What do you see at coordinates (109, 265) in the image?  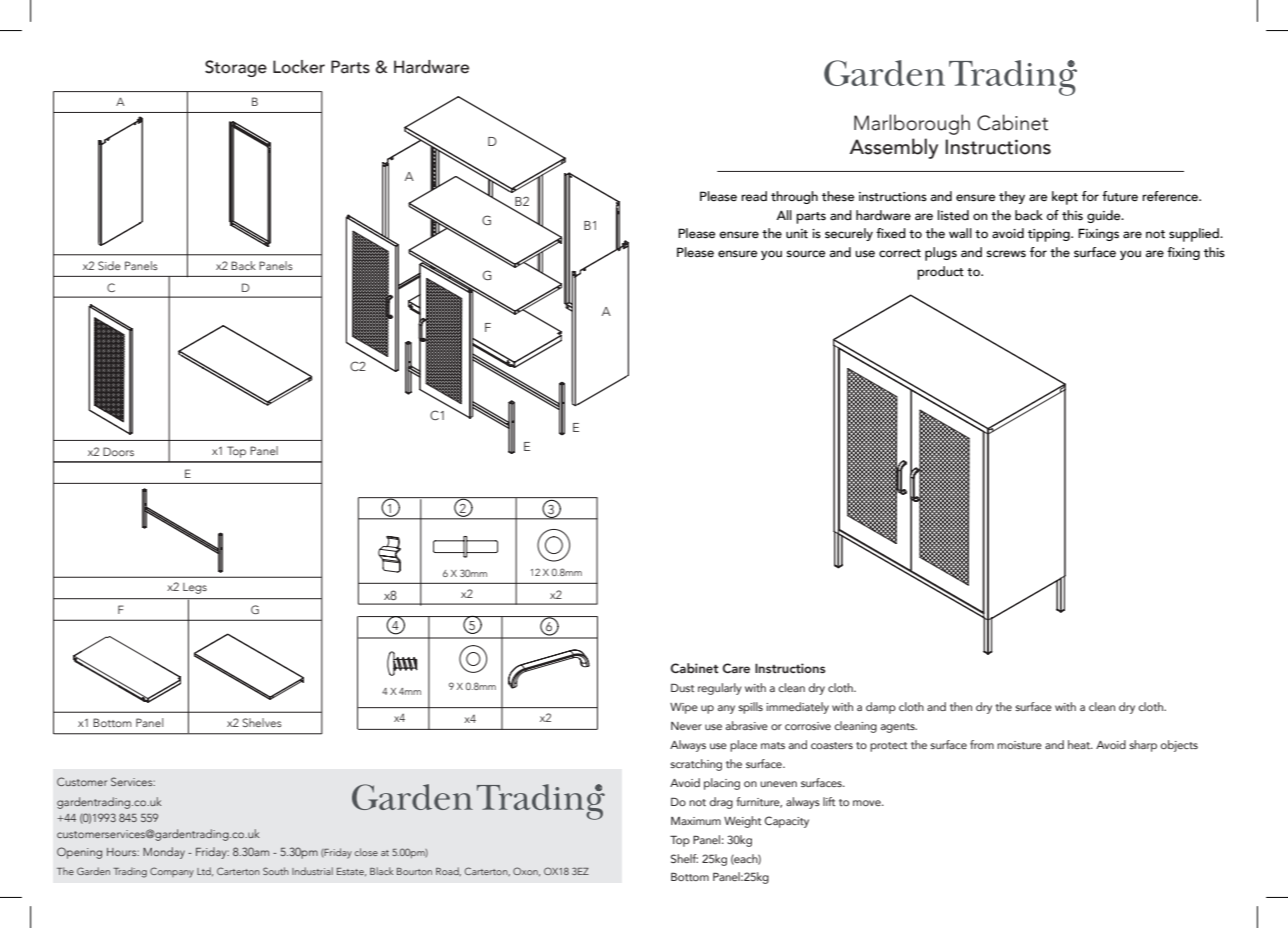 I see `Side` at bounding box center [109, 265].
